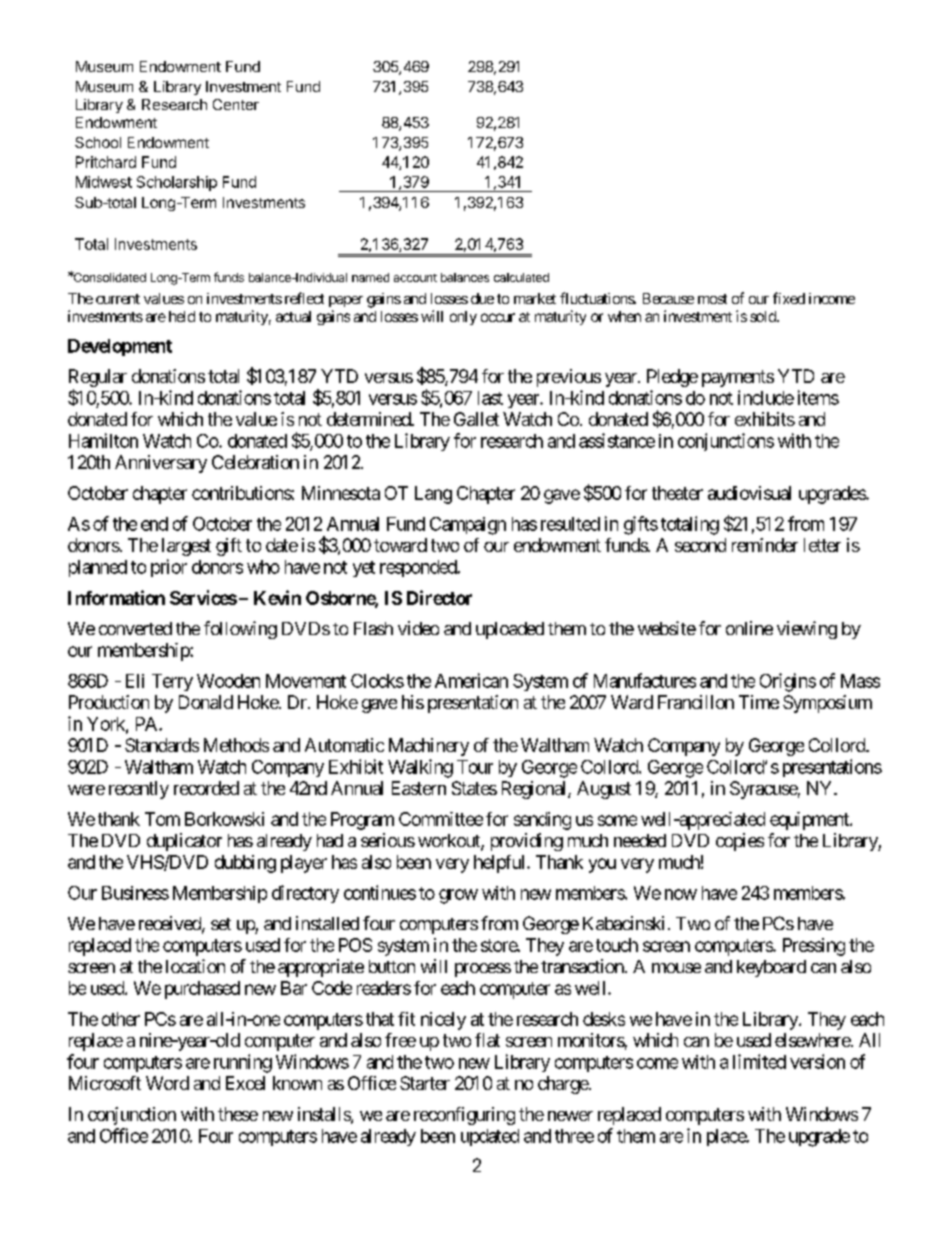 This screenshot has width=952, height=1233. What do you see at coordinates (464, 1116) in the screenshot?
I see `reconfiguring` at bounding box center [464, 1116].
